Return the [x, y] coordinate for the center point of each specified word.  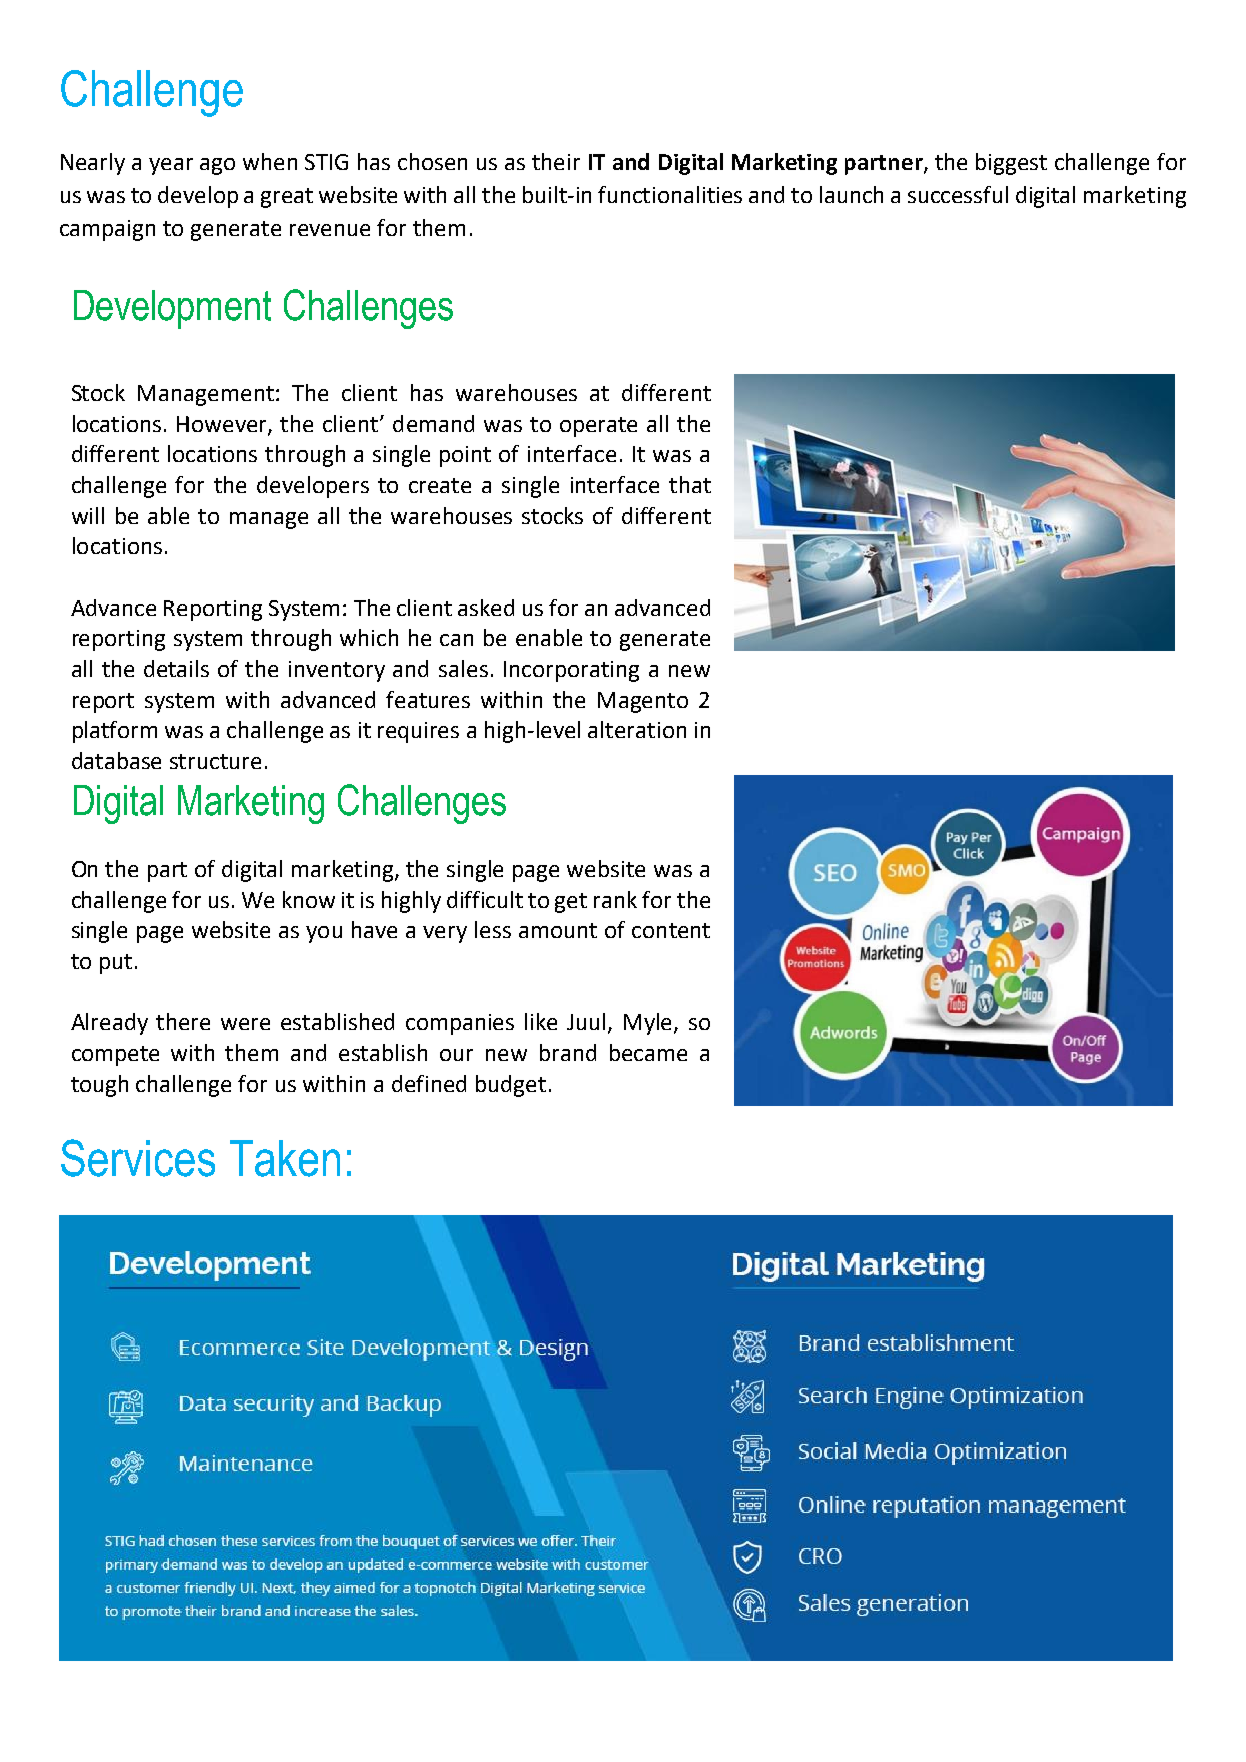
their [556, 161]
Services [138, 1158]
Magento [643, 702]
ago [217, 166]
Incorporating [571, 671]
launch [851, 194]
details [176, 668]
